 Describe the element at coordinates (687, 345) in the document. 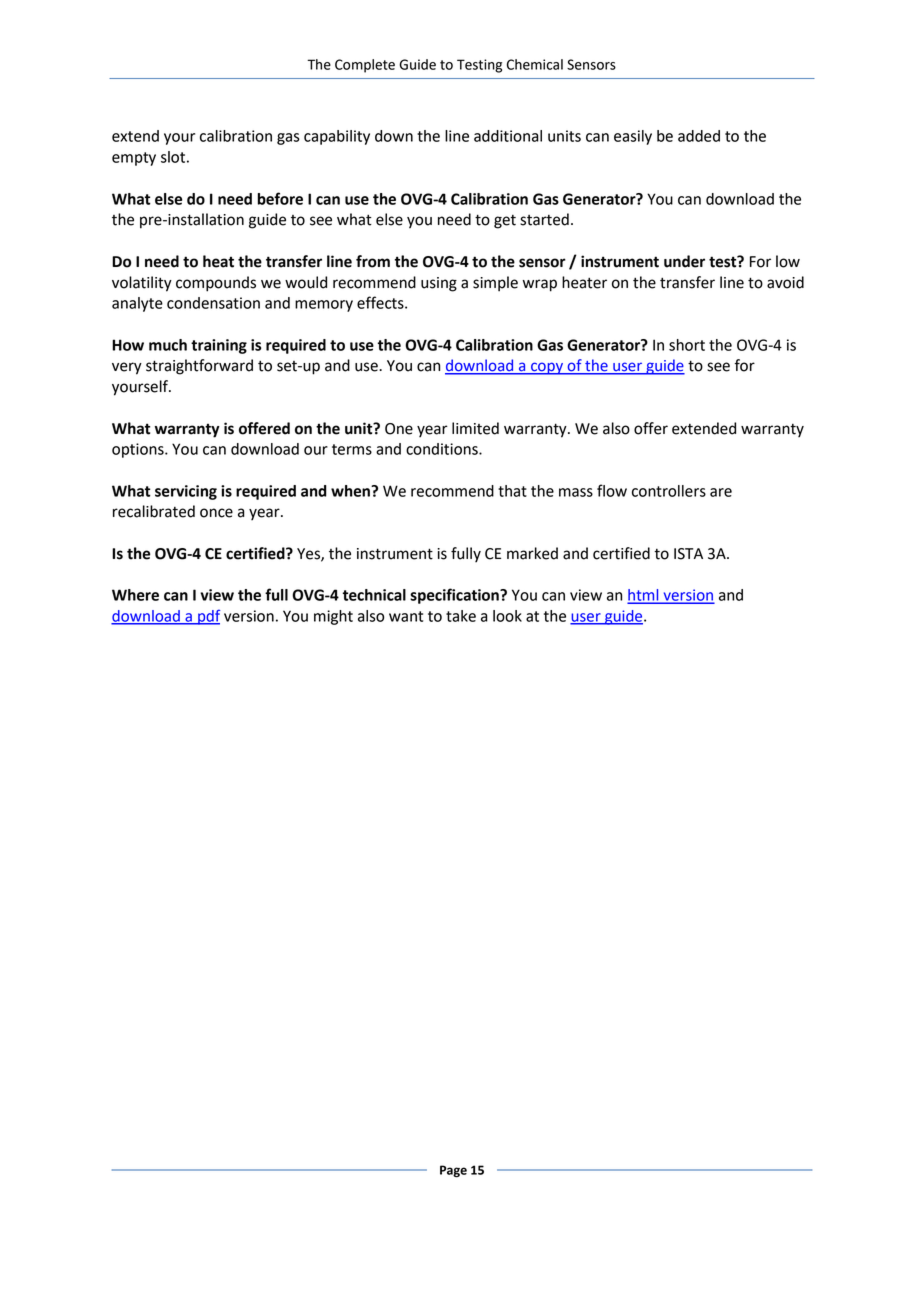

I see `short` at that location.
